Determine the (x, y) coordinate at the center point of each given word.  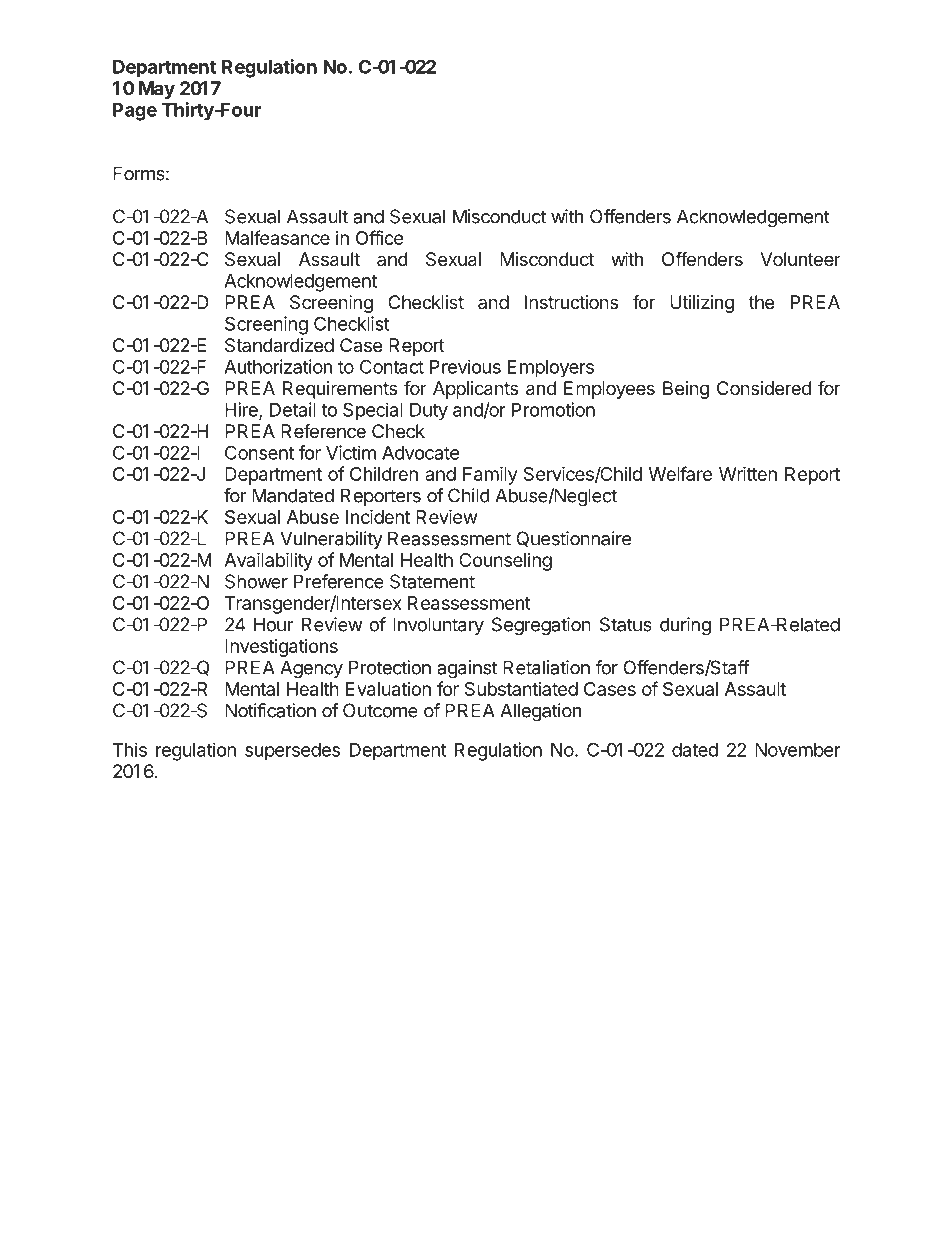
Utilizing (702, 304)
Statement (432, 581)
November (798, 750)
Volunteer (800, 259)
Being (686, 390)
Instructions (571, 302)
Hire (242, 410)
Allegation (540, 712)
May (157, 90)
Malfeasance (277, 237)
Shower (256, 581)
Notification (270, 710)
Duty (429, 412)
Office (379, 237)
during (685, 626)
